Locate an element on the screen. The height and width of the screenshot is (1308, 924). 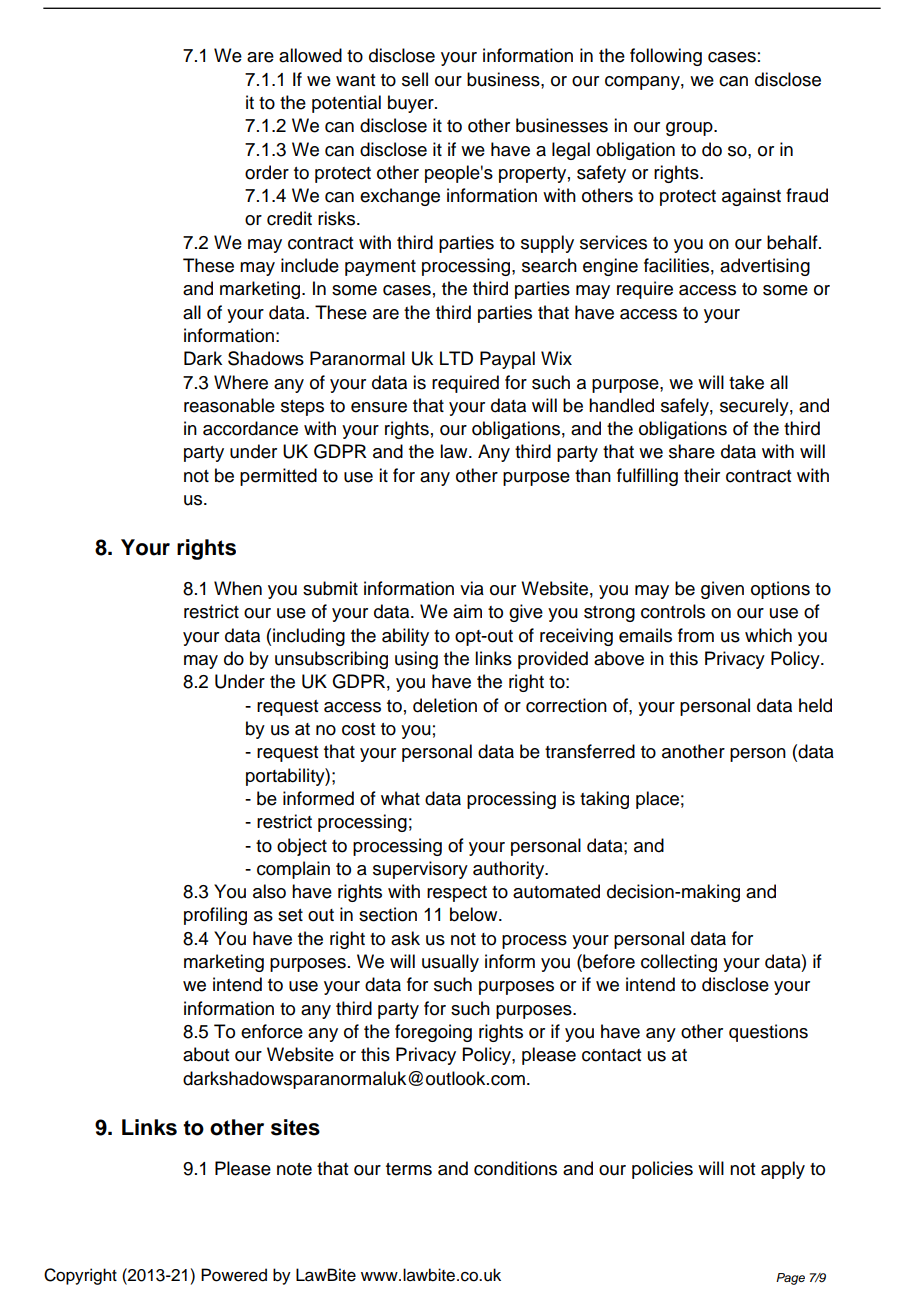
below is located at coordinates (475, 914).
